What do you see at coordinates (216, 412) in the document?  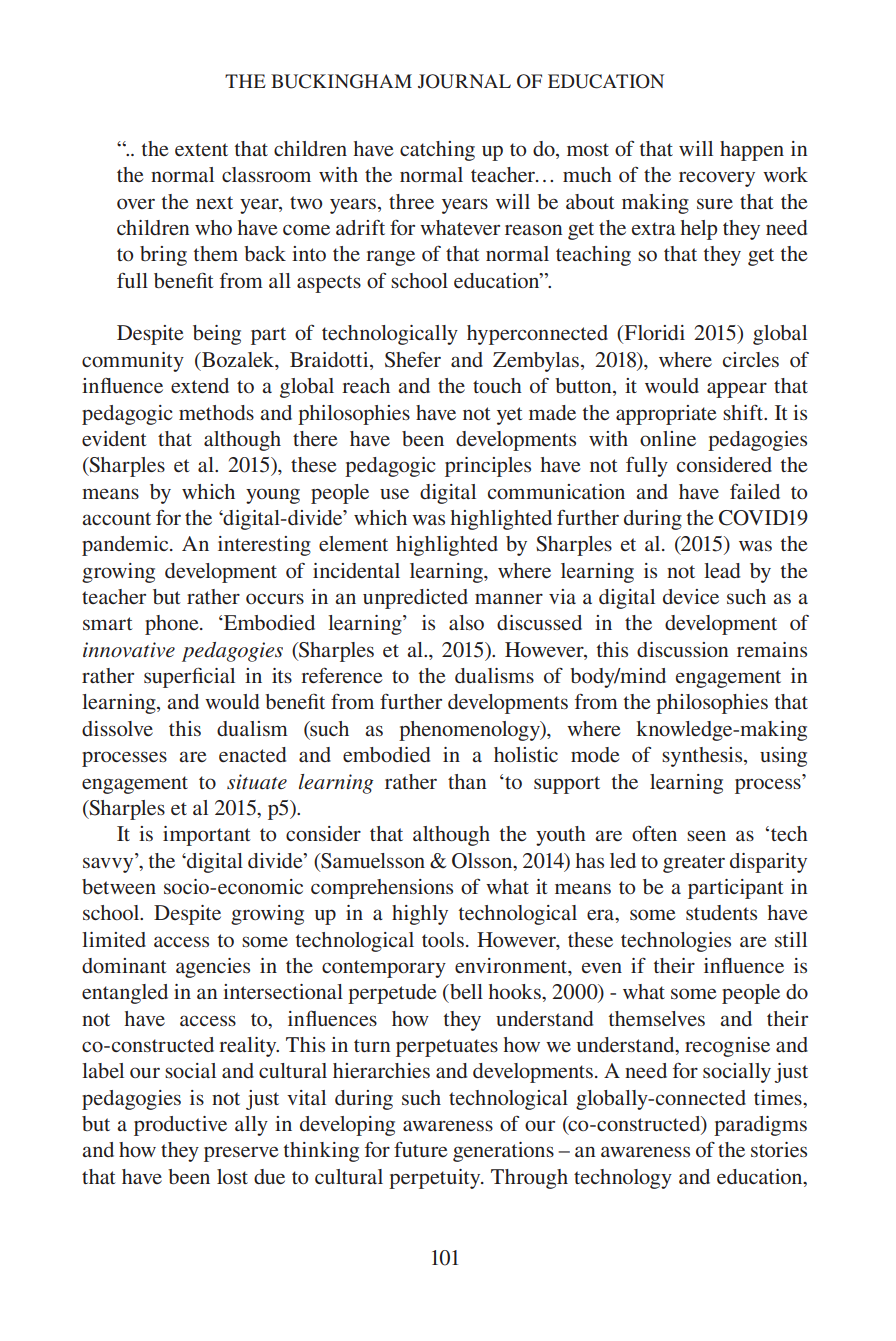 I see `methods` at bounding box center [216, 412].
